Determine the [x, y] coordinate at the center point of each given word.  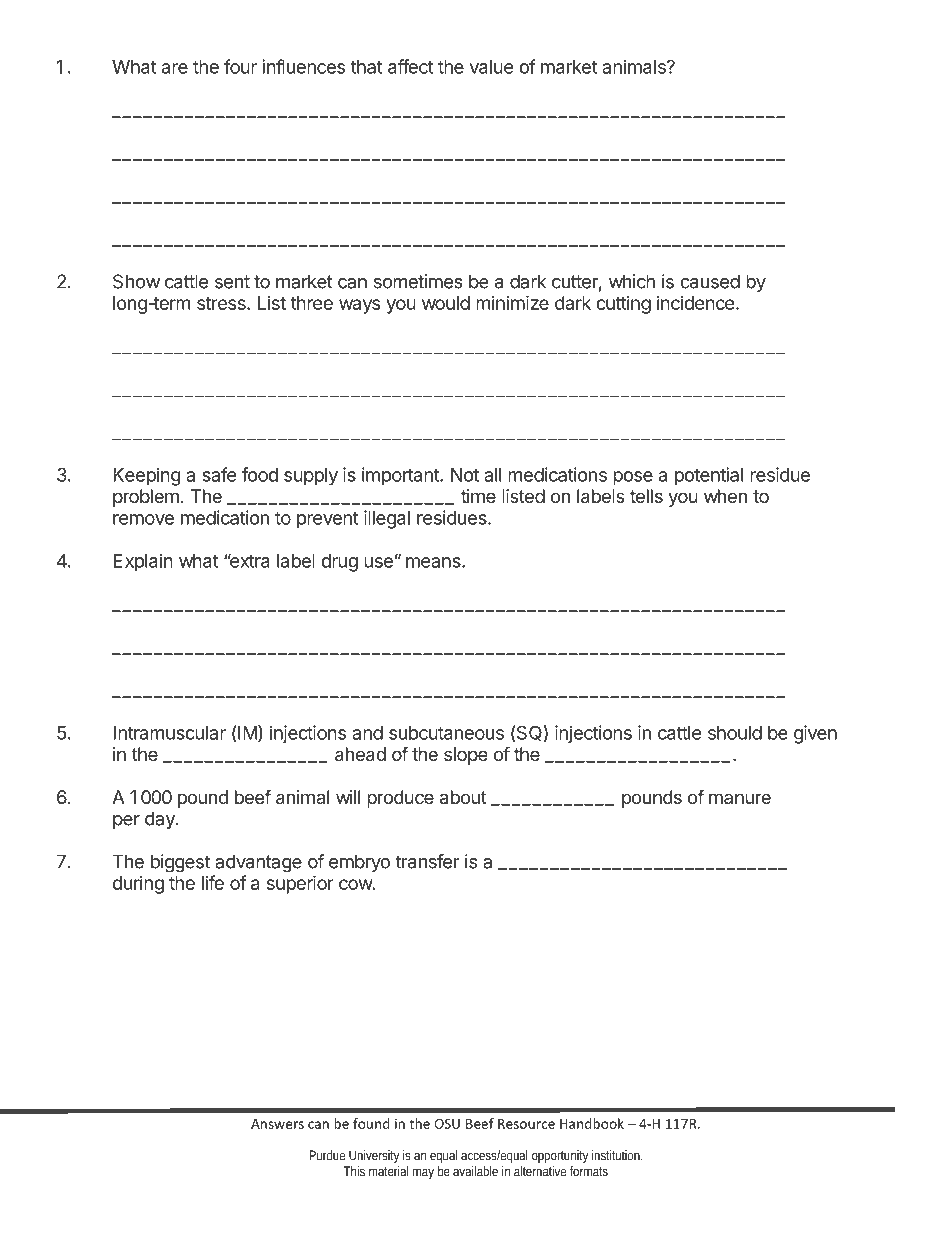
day [161, 820]
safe [219, 474]
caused [710, 281]
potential [709, 476]
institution [617, 1155]
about [463, 797]
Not [465, 475]
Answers [277, 1124]
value [491, 67]
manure [740, 798]
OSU [447, 1124]
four [240, 66]
